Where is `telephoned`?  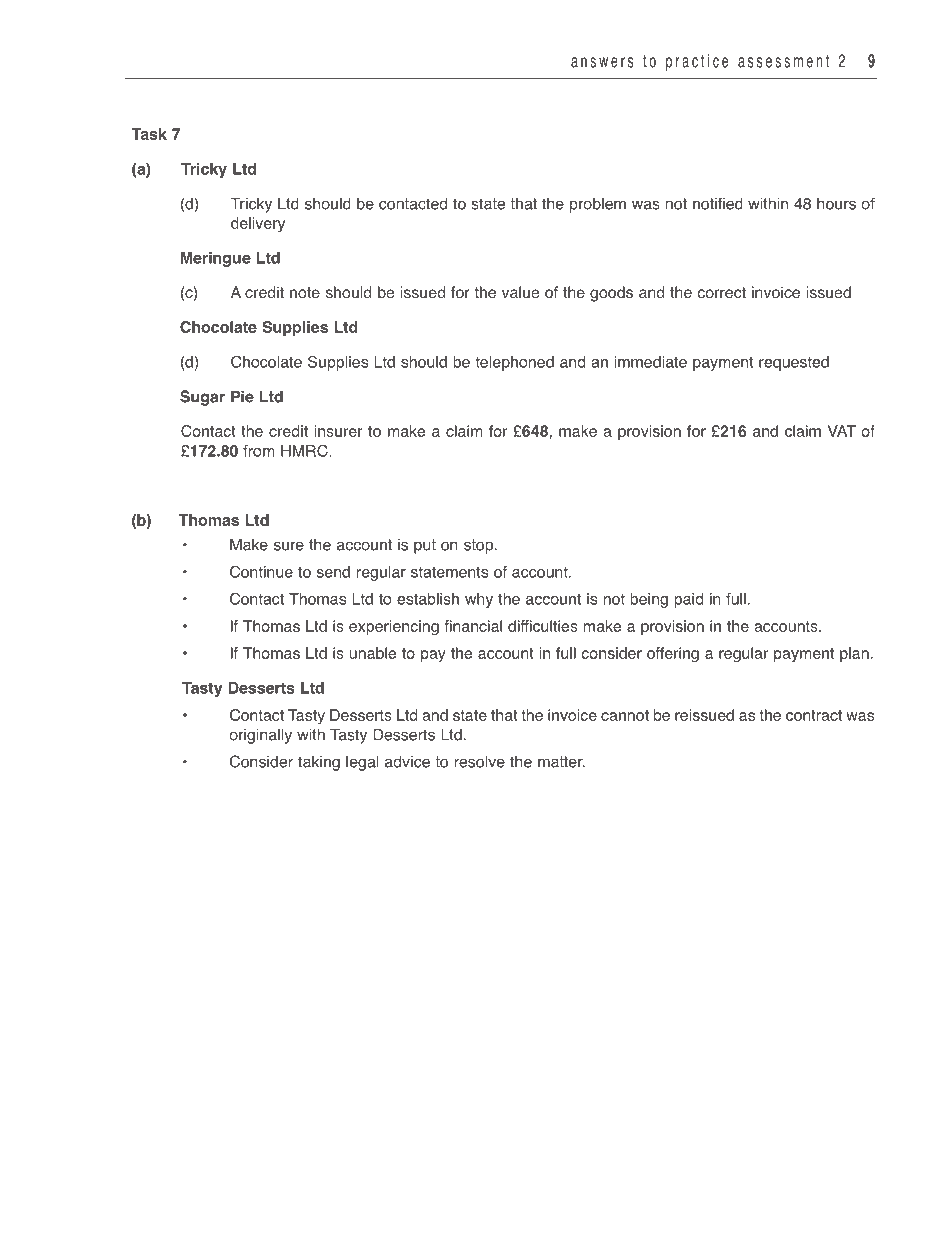
telephoned is located at coordinates (514, 363).
